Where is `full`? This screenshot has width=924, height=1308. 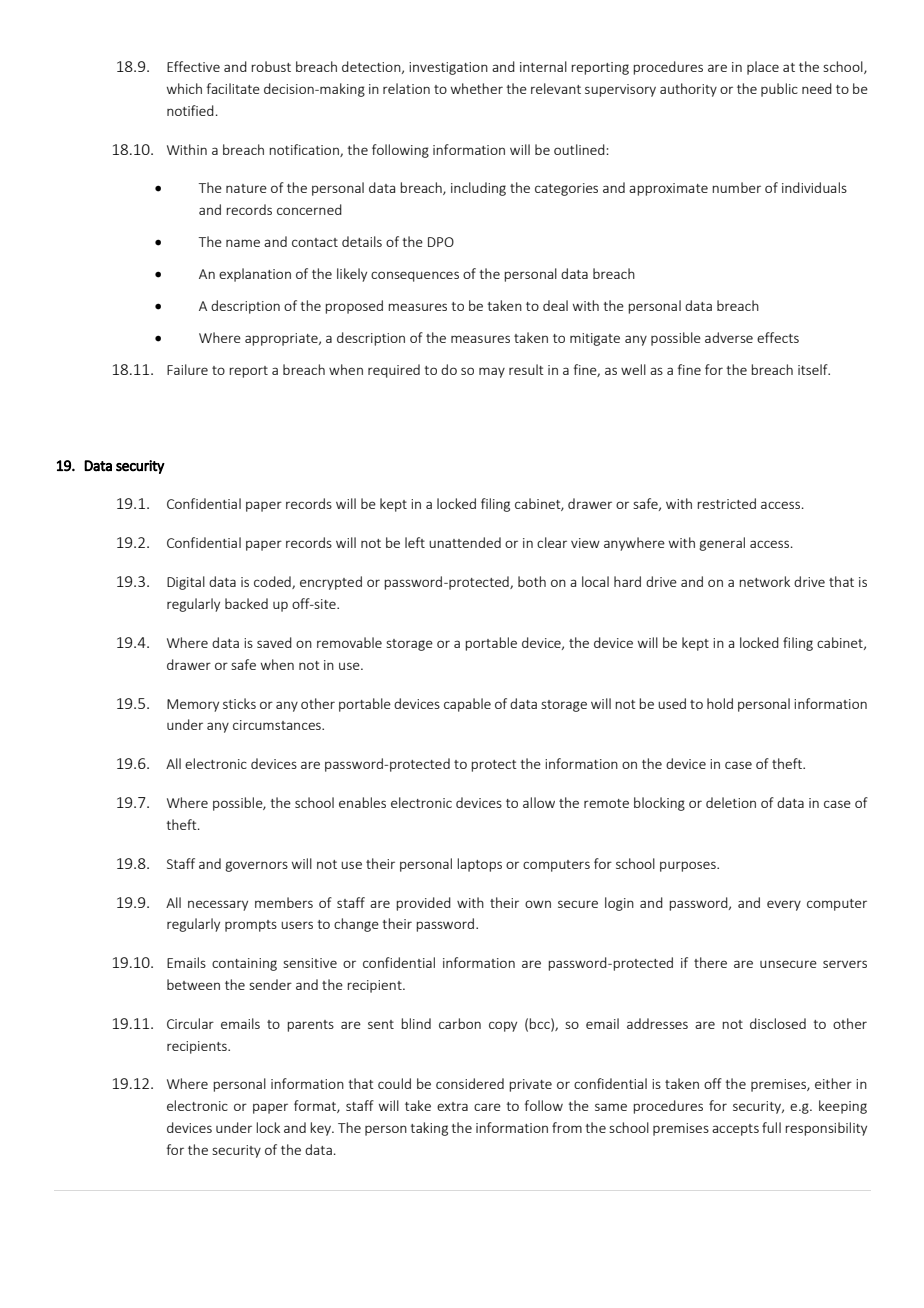 full is located at coordinates (771, 1127).
